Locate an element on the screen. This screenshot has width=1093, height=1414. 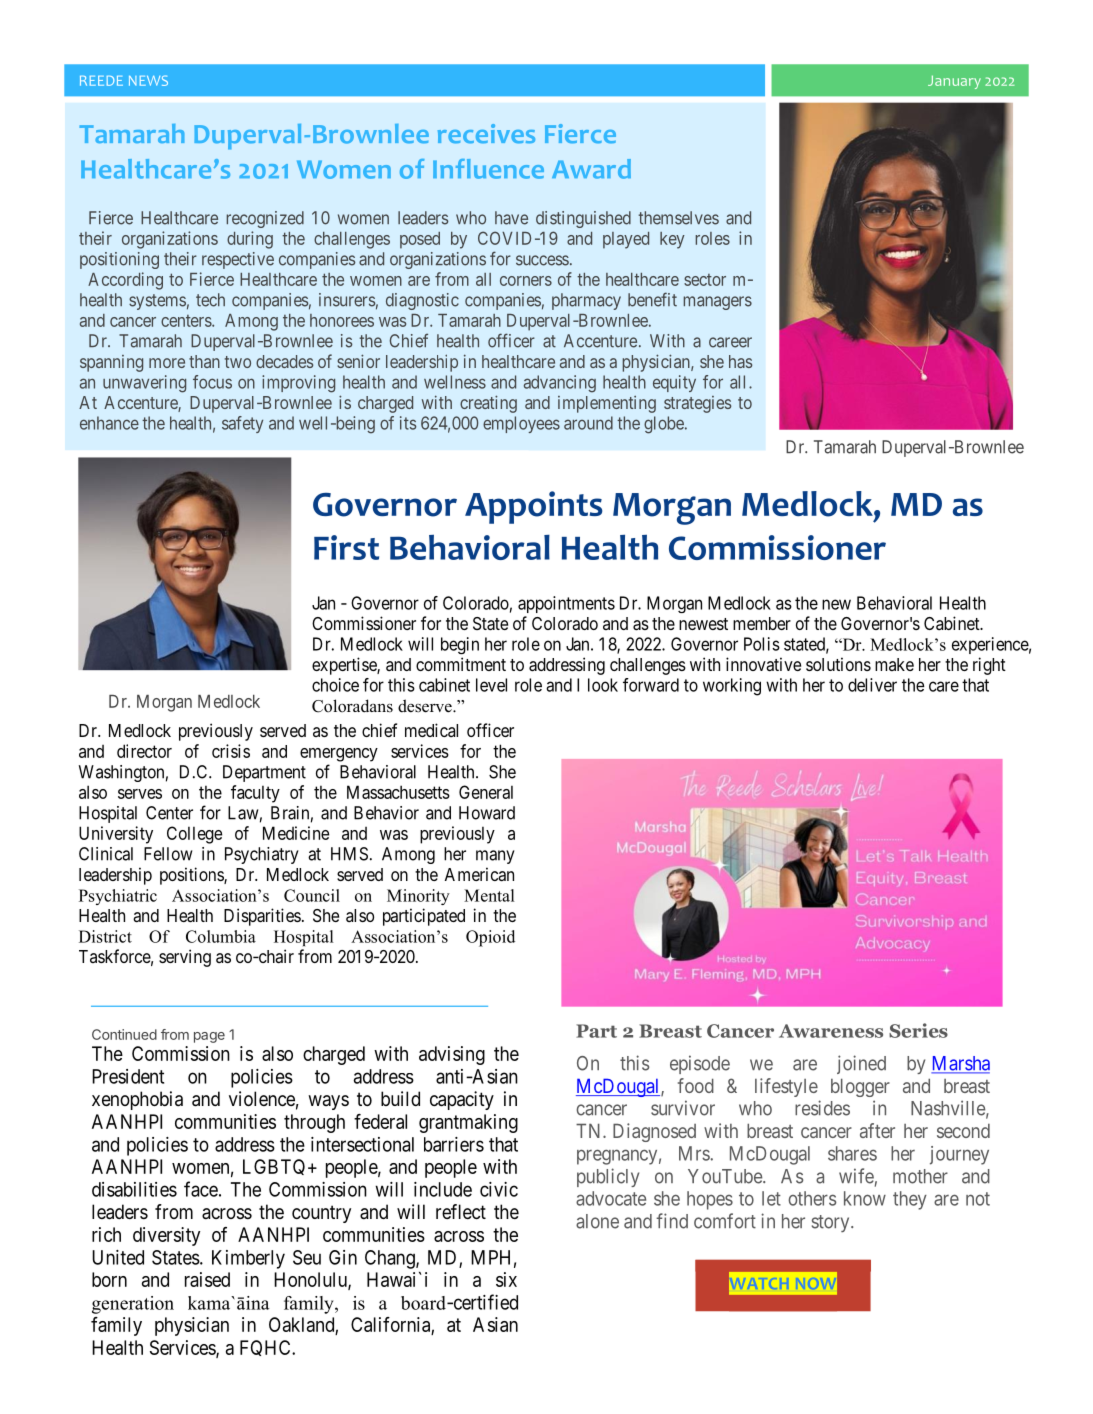
has is located at coordinates (740, 361).
